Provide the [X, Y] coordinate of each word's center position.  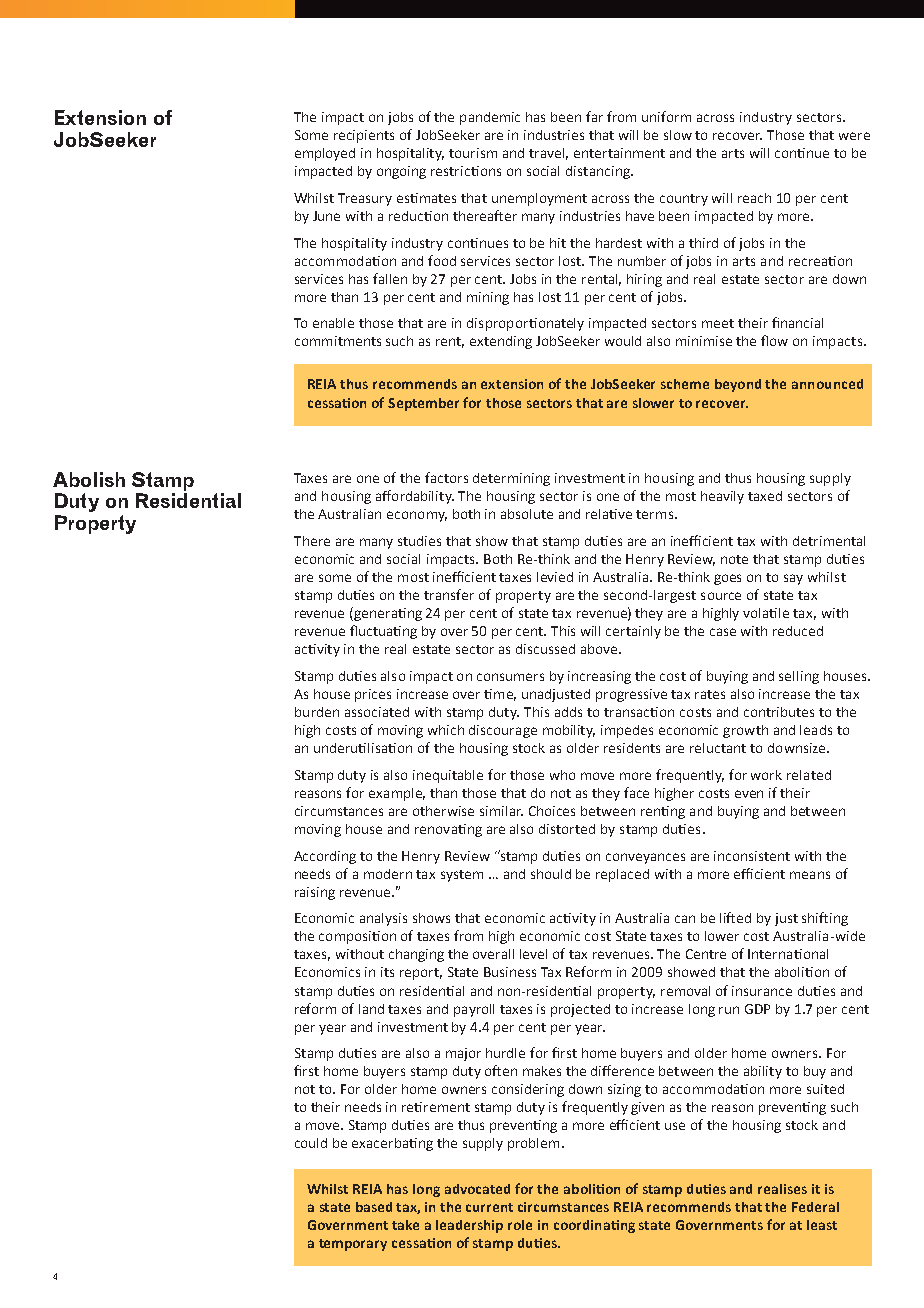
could [311, 1143]
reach [754, 198]
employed [325, 154]
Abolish [89, 479]
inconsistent [752, 856]
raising [315, 893]
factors [446, 477]
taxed [765, 496]
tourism [473, 153]
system [462, 876]
